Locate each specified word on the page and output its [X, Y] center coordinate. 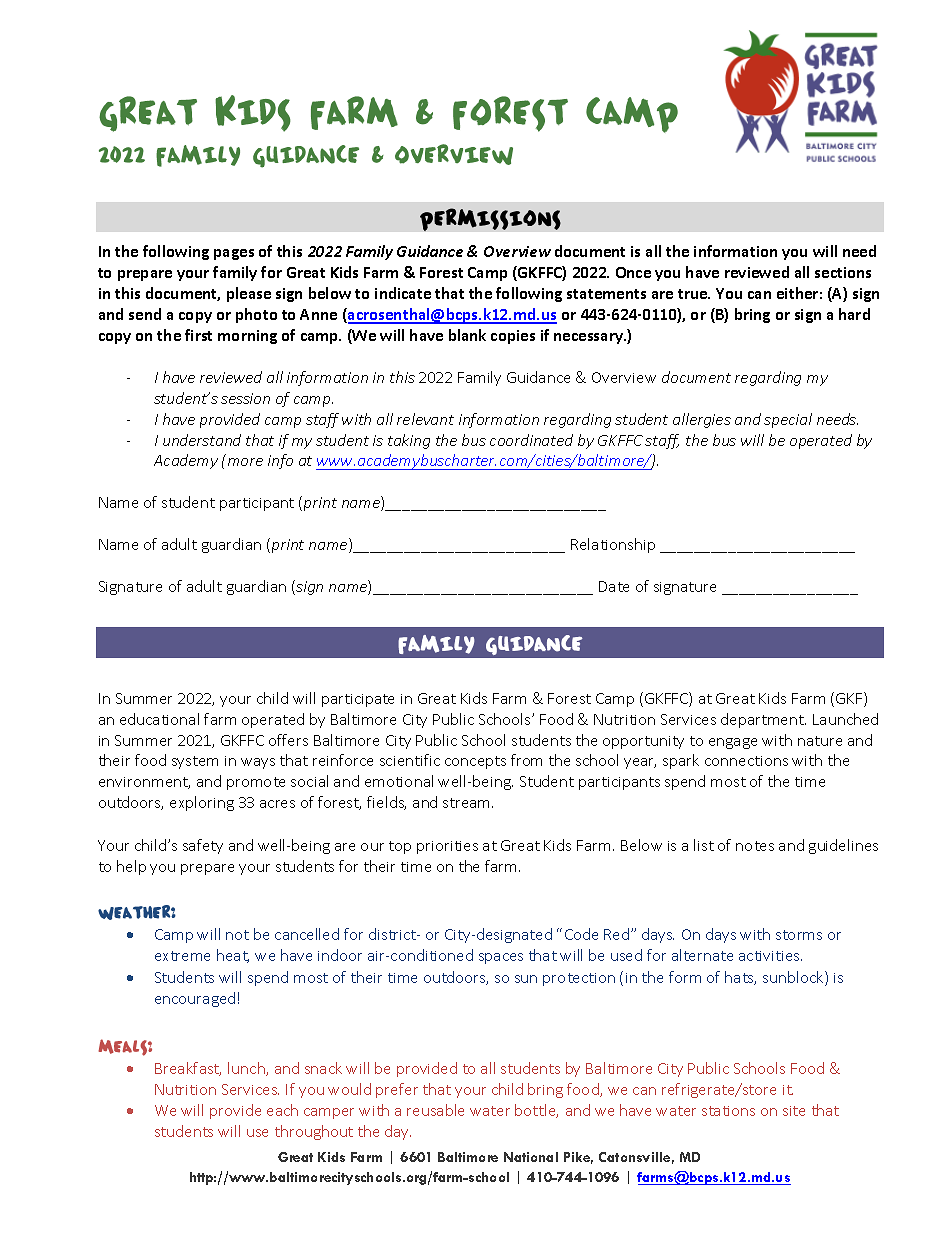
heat [233, 956]
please [249, 294]
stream [468, 803]
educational [159, 719]
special [788, 420]
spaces [501, 958]
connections [746, 761]
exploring [202, 803]
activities [770, 956]
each [282, 1110]
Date [614, 586]
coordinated [531, 440]
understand [202, 440]
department [763, 720]
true [694, 294]
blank [467, 335]
